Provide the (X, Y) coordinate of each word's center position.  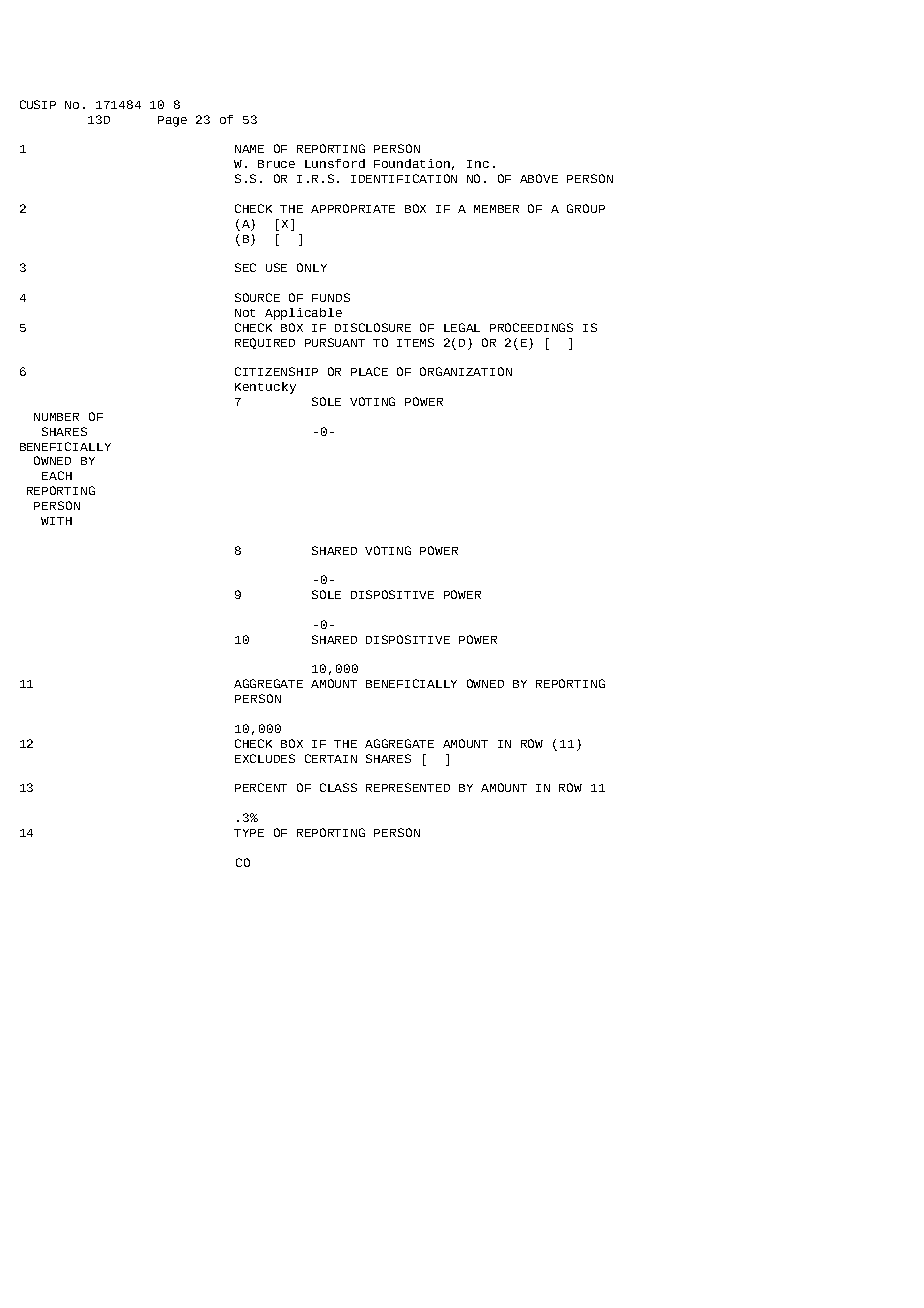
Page (172, 121)
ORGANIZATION (466, 371)
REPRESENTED (408, 787)
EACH (57, 475)
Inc (478, 164)
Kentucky (265, 388)
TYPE (249, 833)
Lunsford (335, 163)
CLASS (338, 787)
